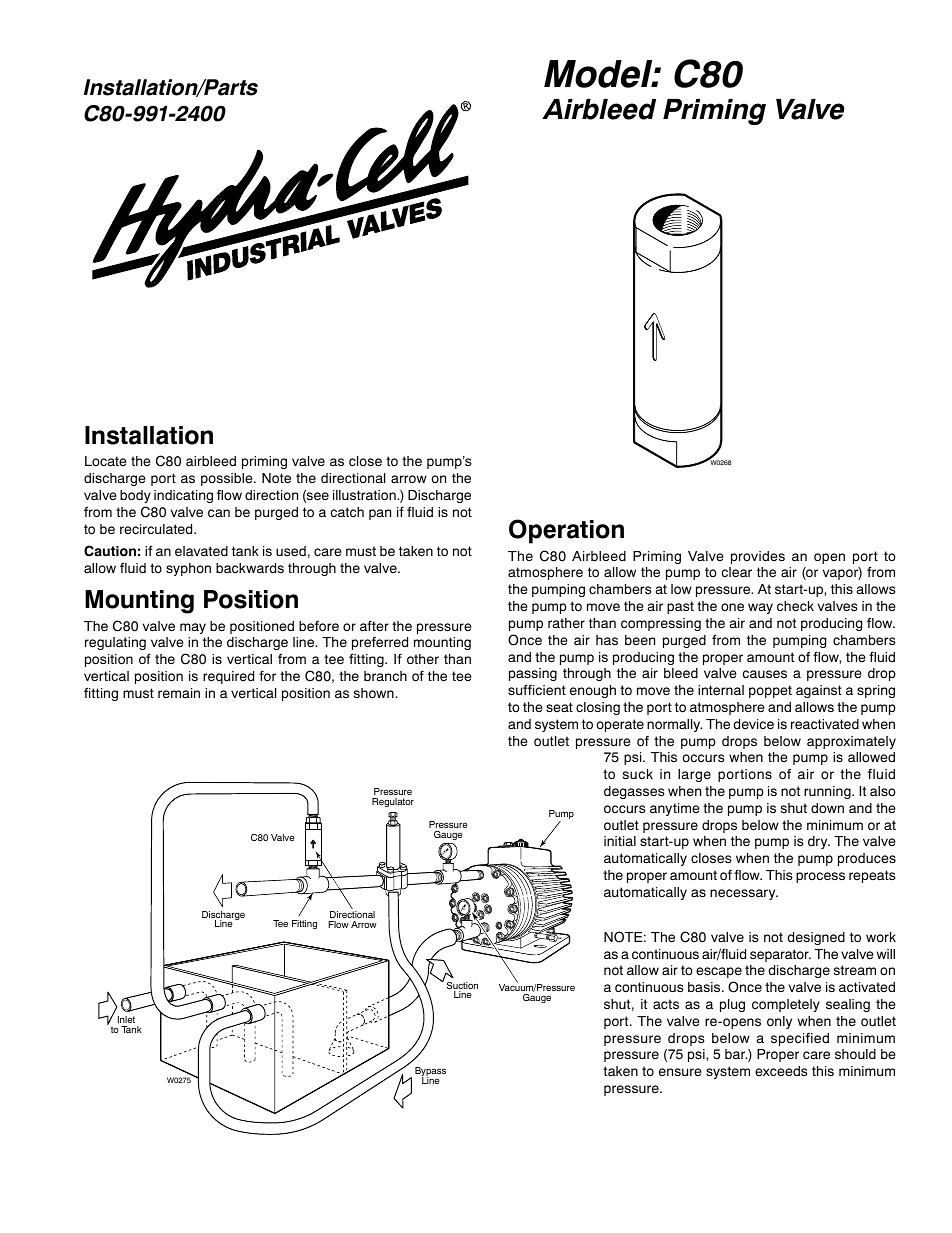  Describe the element at coordinates (828, 792) in the screenshot. I see `running` at that location.
